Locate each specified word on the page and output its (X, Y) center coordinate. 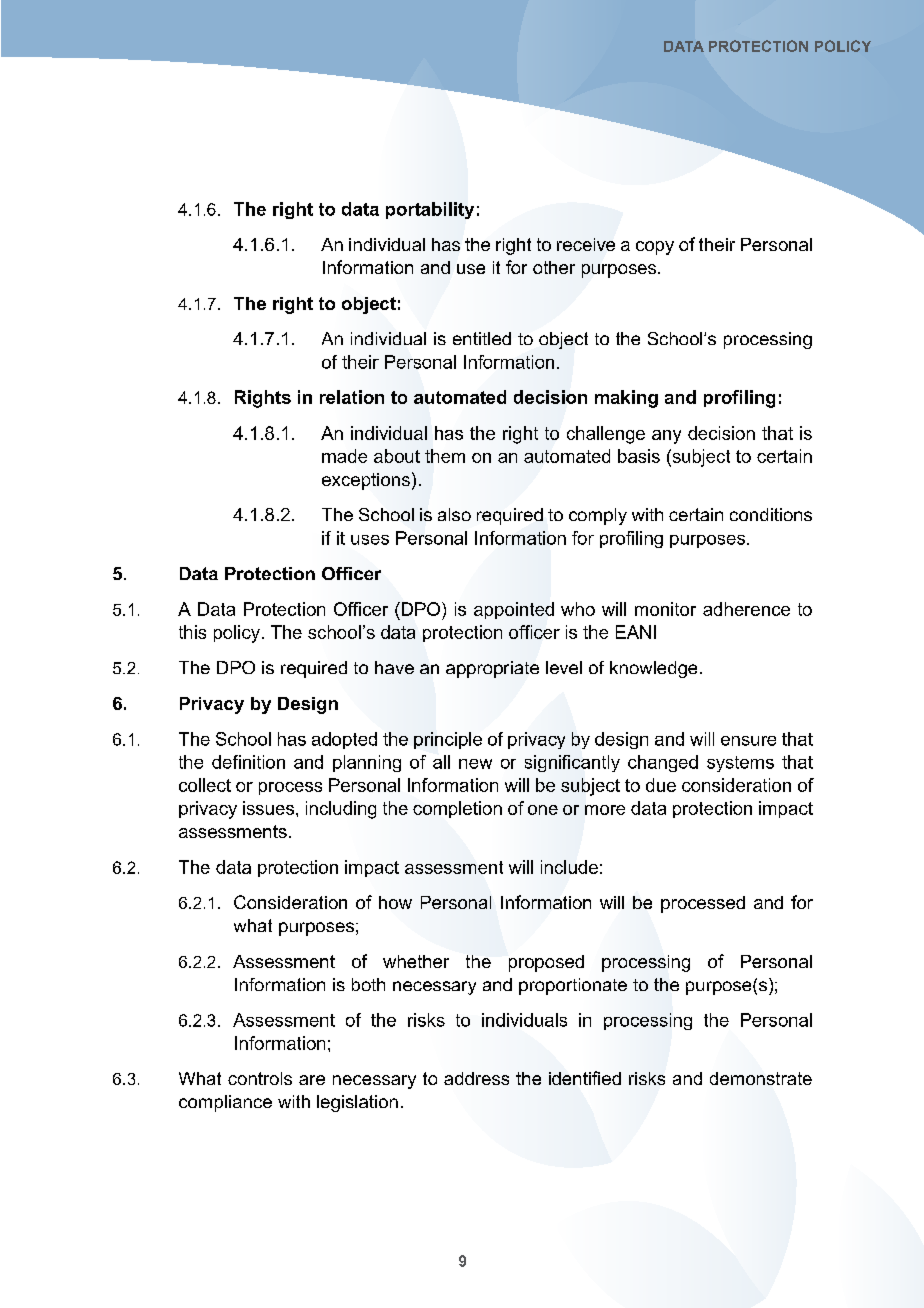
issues (268, 808)
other (554, 267)
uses (370, 540)
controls (260, 1078)
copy (655, 248)
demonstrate (761, 1078)
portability (430, 210)
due (661, 785)
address (476, 1078)
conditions (771, 514)
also (454, 514)
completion (457, 809)
